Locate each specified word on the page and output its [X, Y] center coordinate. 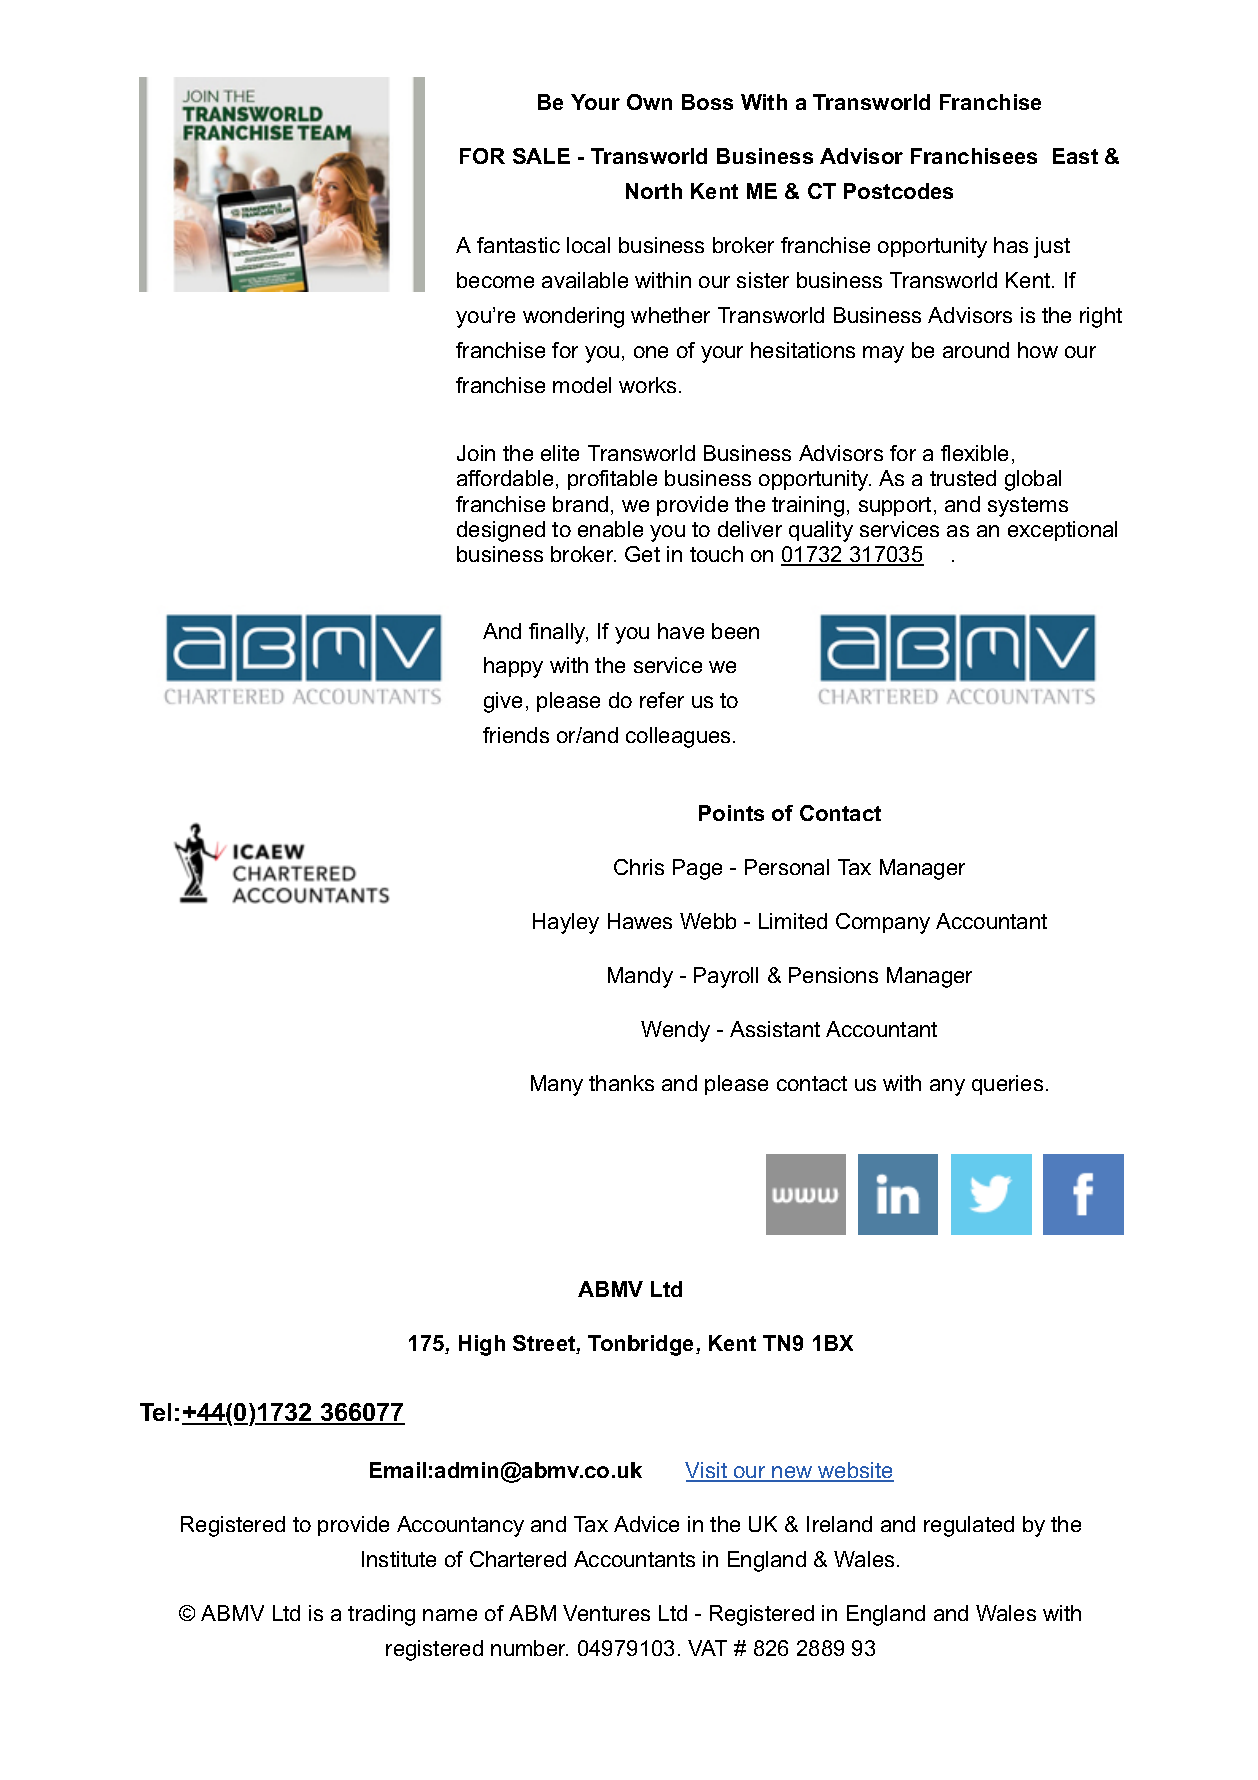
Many [557, 1085]
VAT [707, 1648]
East [1075, 156]
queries [1007, 1085]
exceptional [1062, 531]
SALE [541, 156]
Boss [707, 102]
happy [513, 667]
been [735, 631]
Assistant [775, 1029]
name [450, 1615]
